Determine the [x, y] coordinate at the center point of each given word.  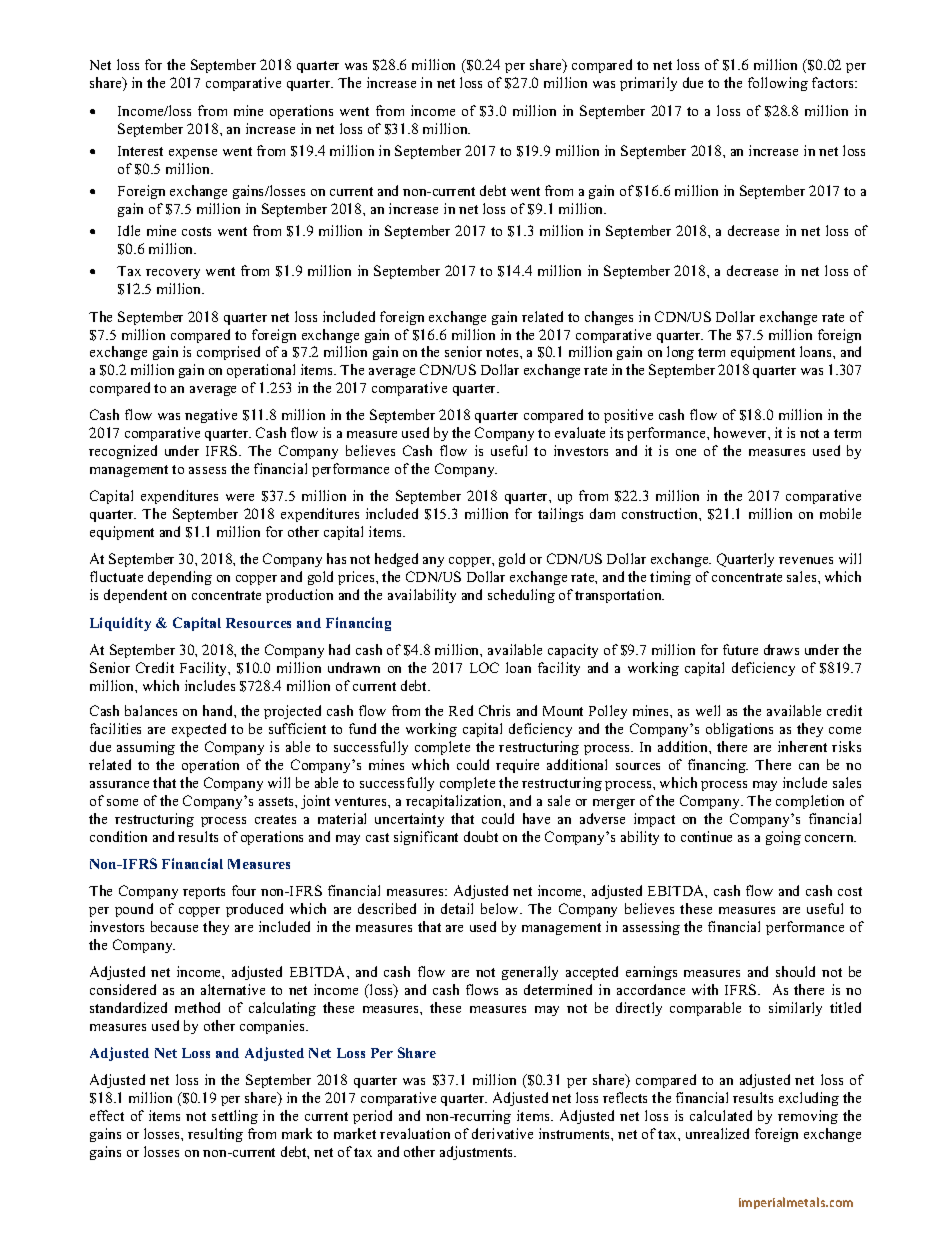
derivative [502, 1133]
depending [180, 578]
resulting [215, 1135]
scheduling [521, 596]
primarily [648, 84]
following [778, 84]
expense [193, 154]
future [740, 649]
